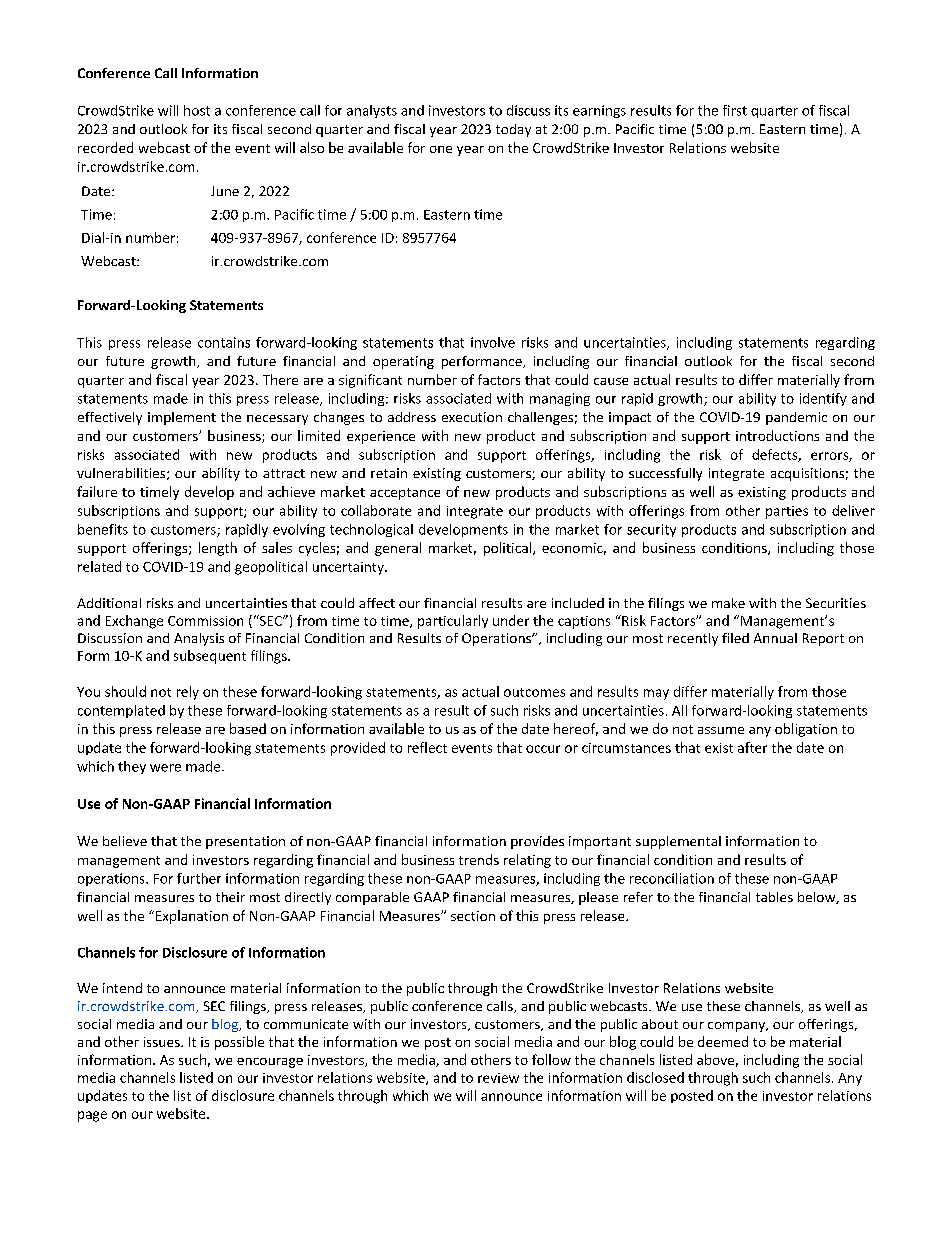  Describe the element at coordinates (199, 878) in the document. I see `further` at that location.
